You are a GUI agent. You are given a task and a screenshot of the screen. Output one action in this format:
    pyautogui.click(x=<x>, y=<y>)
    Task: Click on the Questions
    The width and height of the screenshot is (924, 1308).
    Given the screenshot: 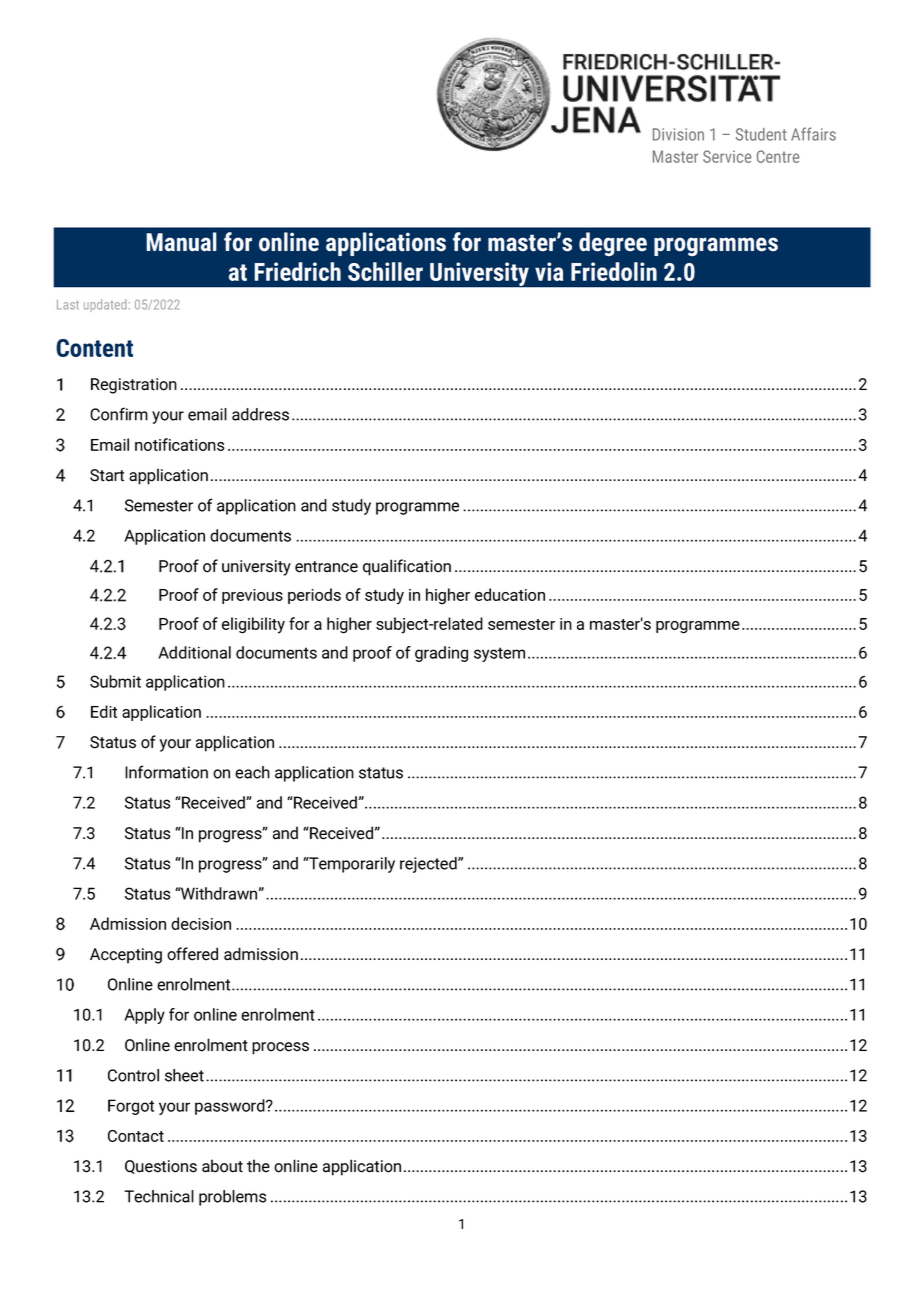 What is the action you would take?
    pyautogui.click(x=161, y=1167)
